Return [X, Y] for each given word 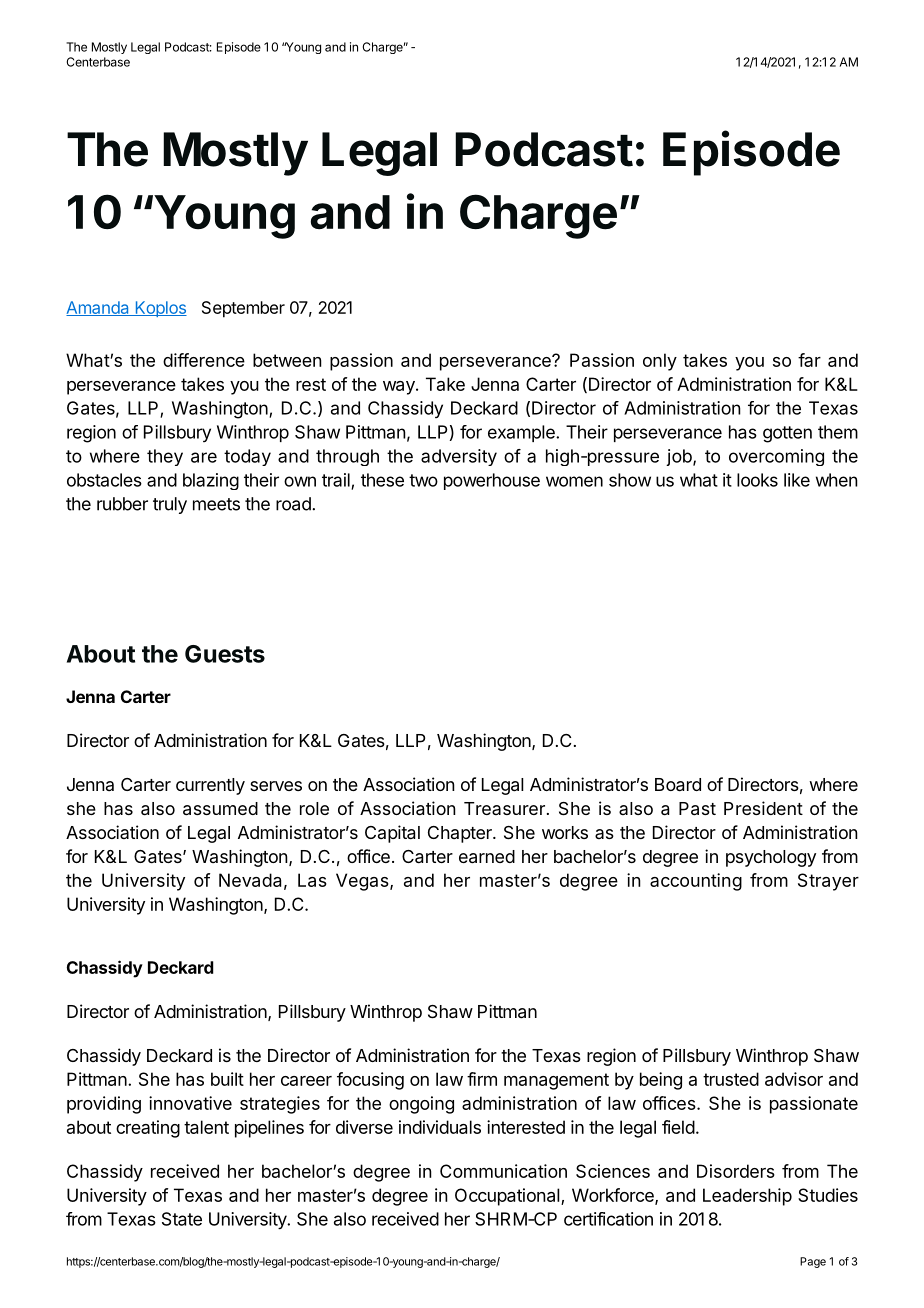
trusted [731, 1079]
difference [204, 360]
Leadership [747, 1197]
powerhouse [492, 481]
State [182, 1219]
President [763, 808]
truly [170, 505]
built [227, 1079]
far [809, 360]
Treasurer [504, 808]
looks [757, 480]
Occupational [508, 1197]
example [522, 433]
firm [482, 1079]
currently [210, 786]
